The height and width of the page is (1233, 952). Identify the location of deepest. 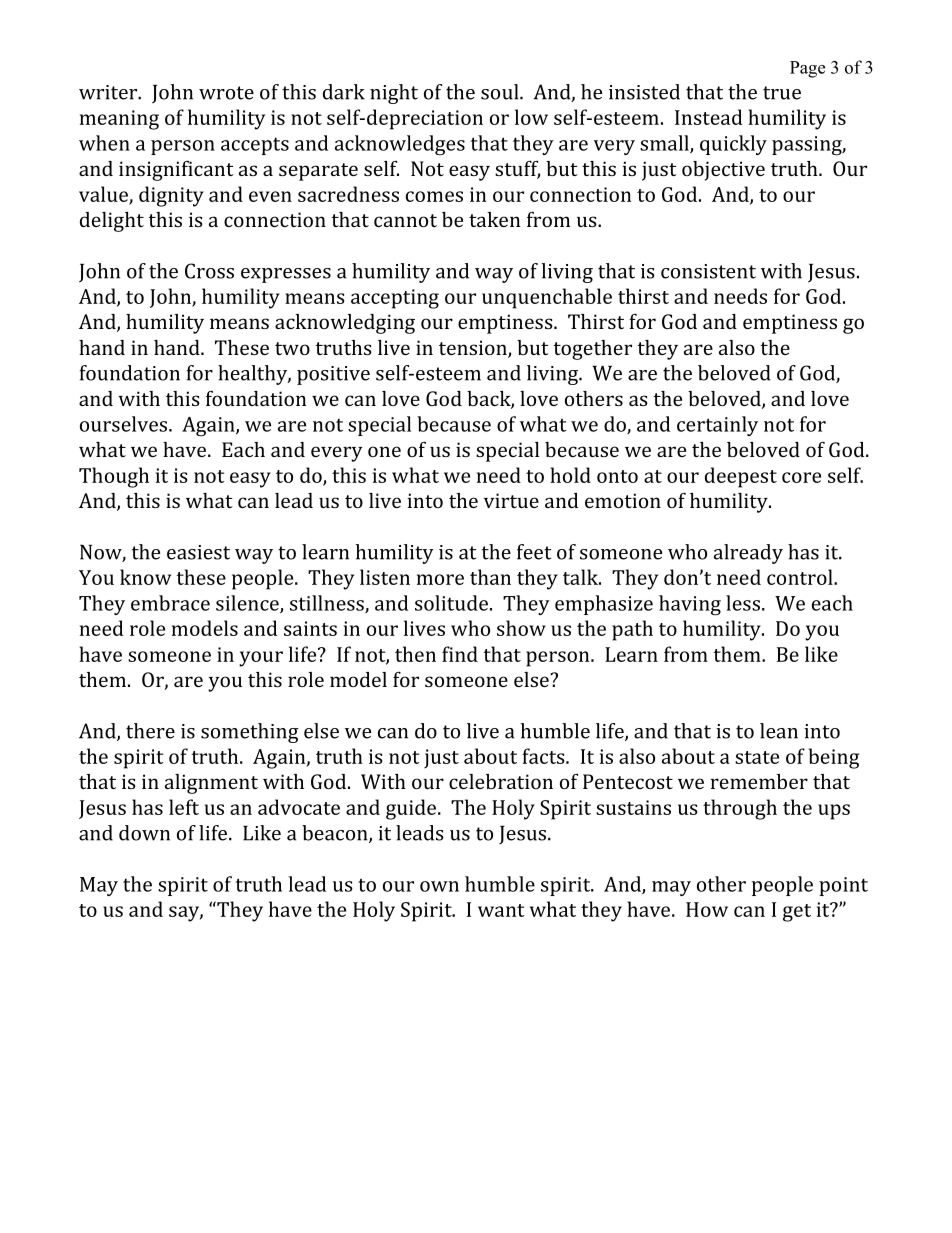
(741, 477).
